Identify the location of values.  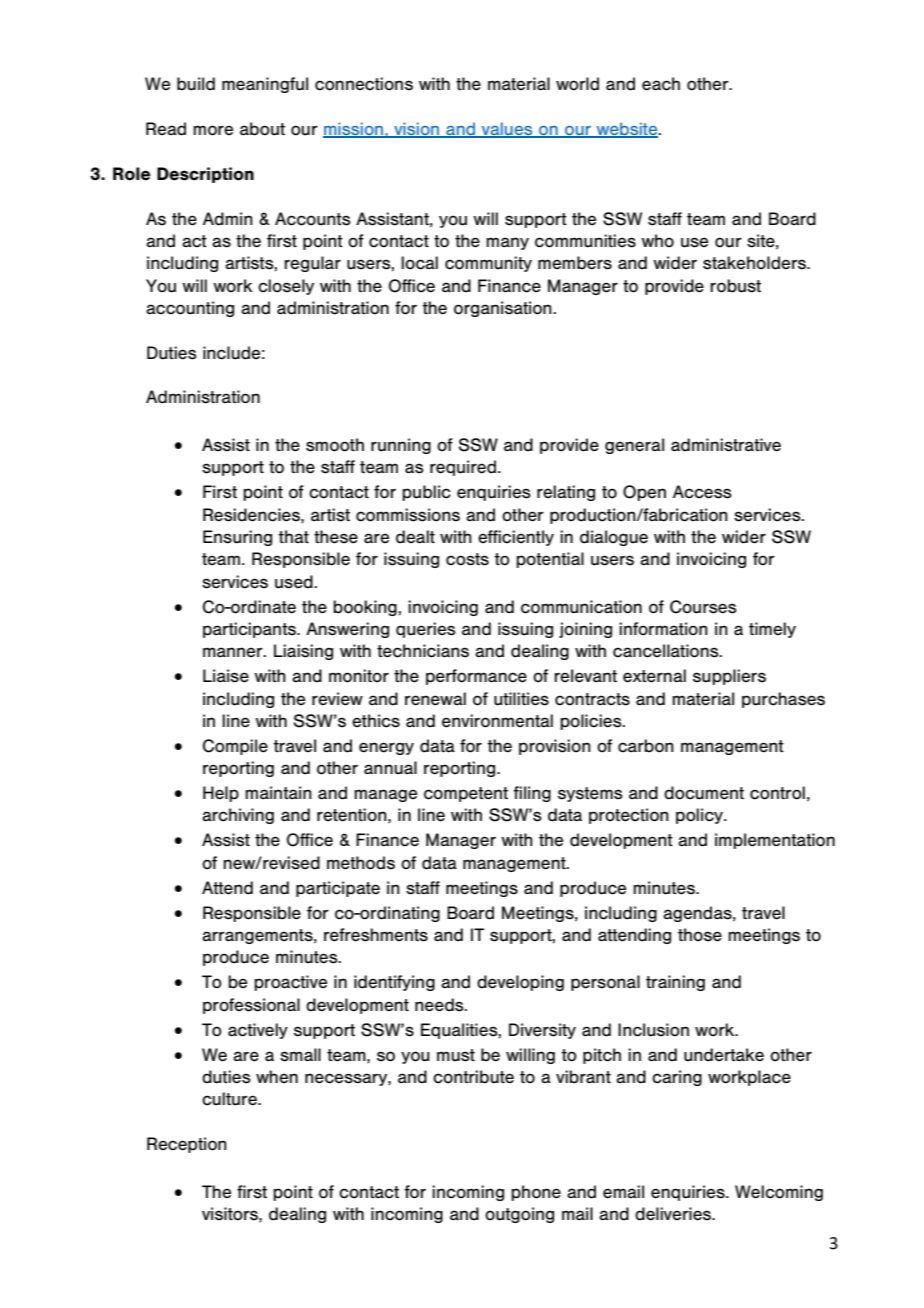
(507, 130).
